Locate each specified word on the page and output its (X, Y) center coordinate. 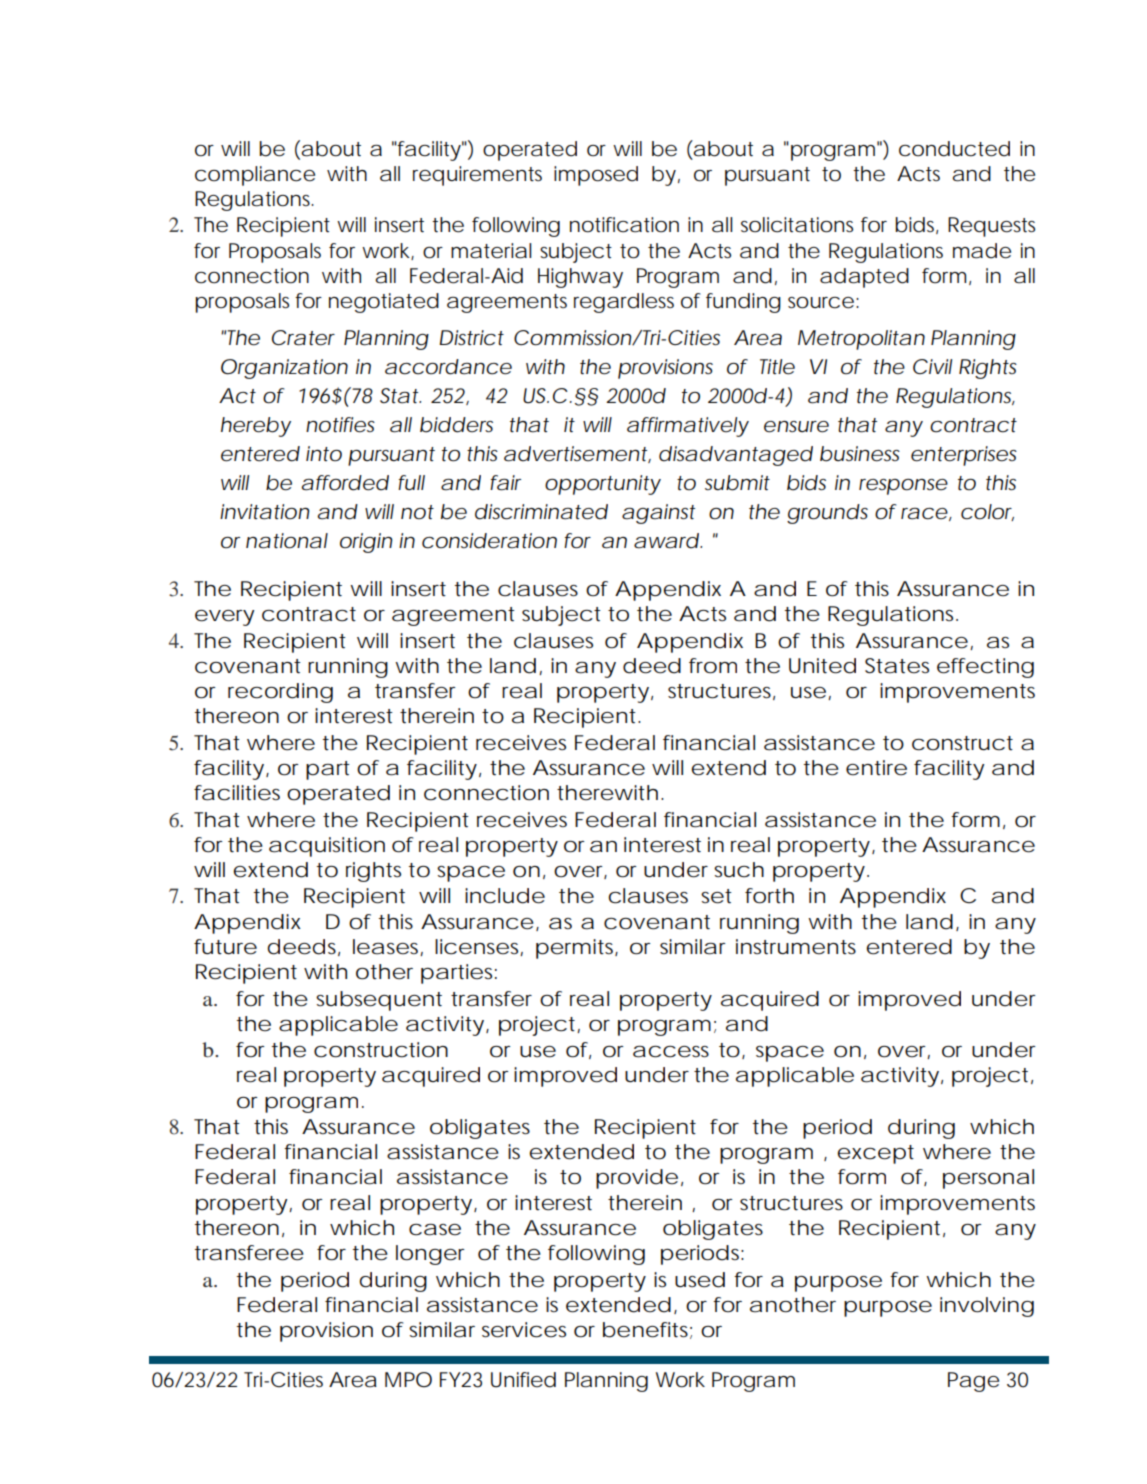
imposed (596, 176)
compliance (255, 176)
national (287, 541)
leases (388, 947)
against (658, 514)
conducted (954, 149)
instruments (796, 947)
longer (430, 1255)
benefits (647, 1330)
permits (577, 949)
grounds (827, 514)
